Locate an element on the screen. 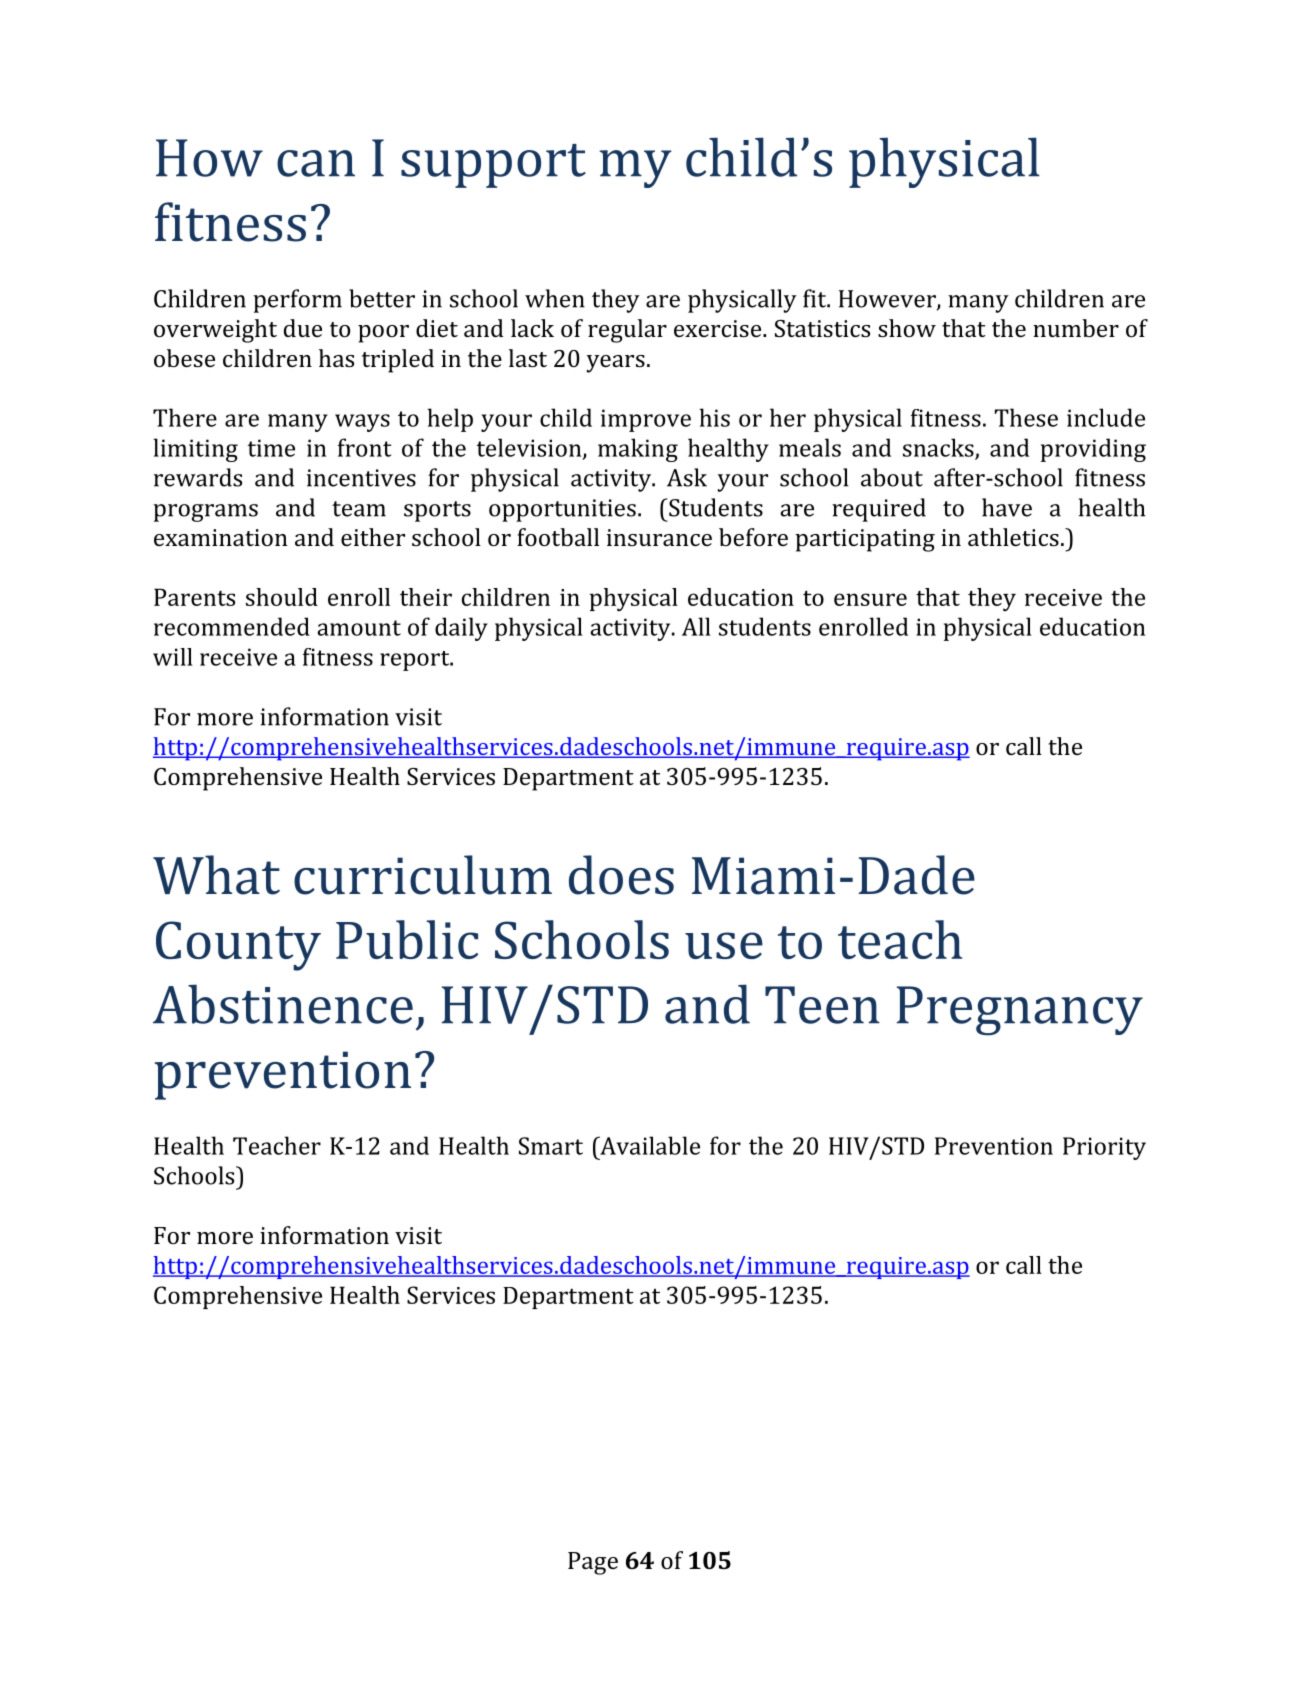  recommended is located at coordinates (232, 626).
